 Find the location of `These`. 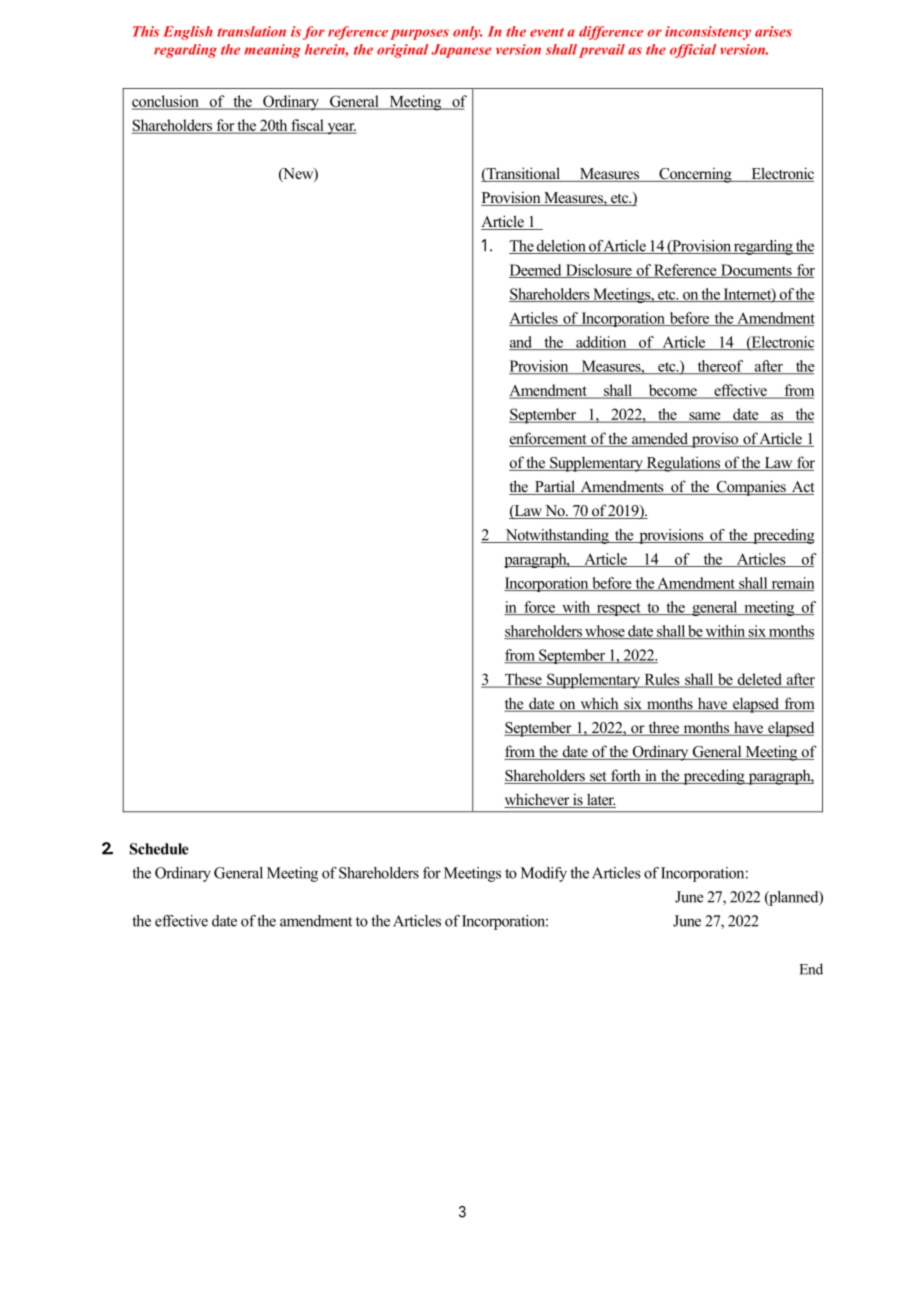

These is located at coordinates (523, 680).
